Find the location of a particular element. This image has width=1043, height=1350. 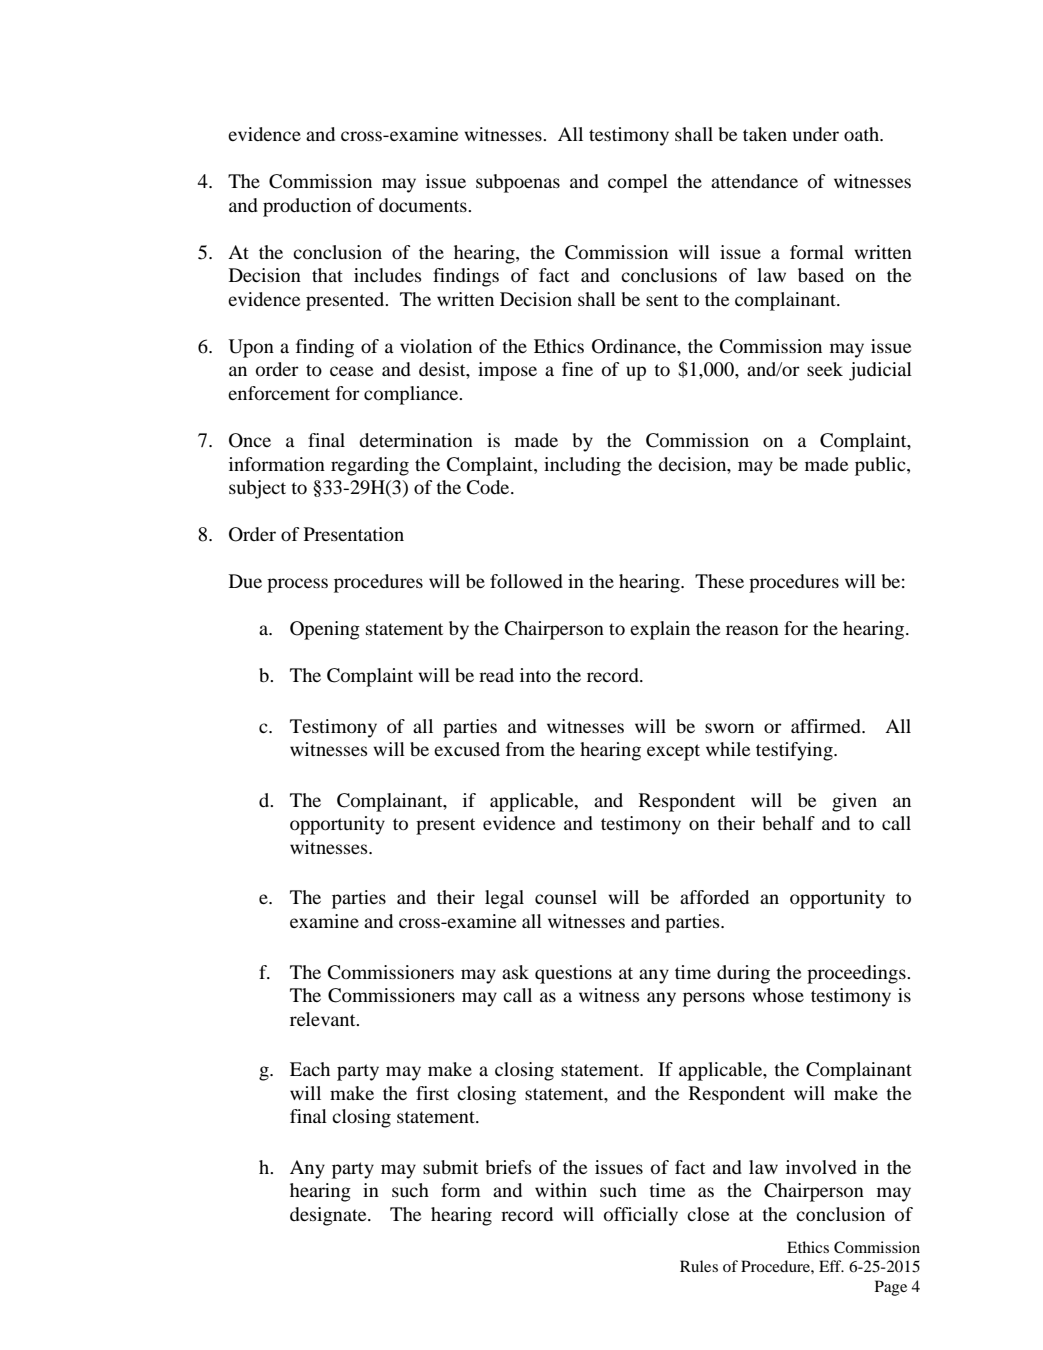

affirmed is located at coordinates (827, 726).
